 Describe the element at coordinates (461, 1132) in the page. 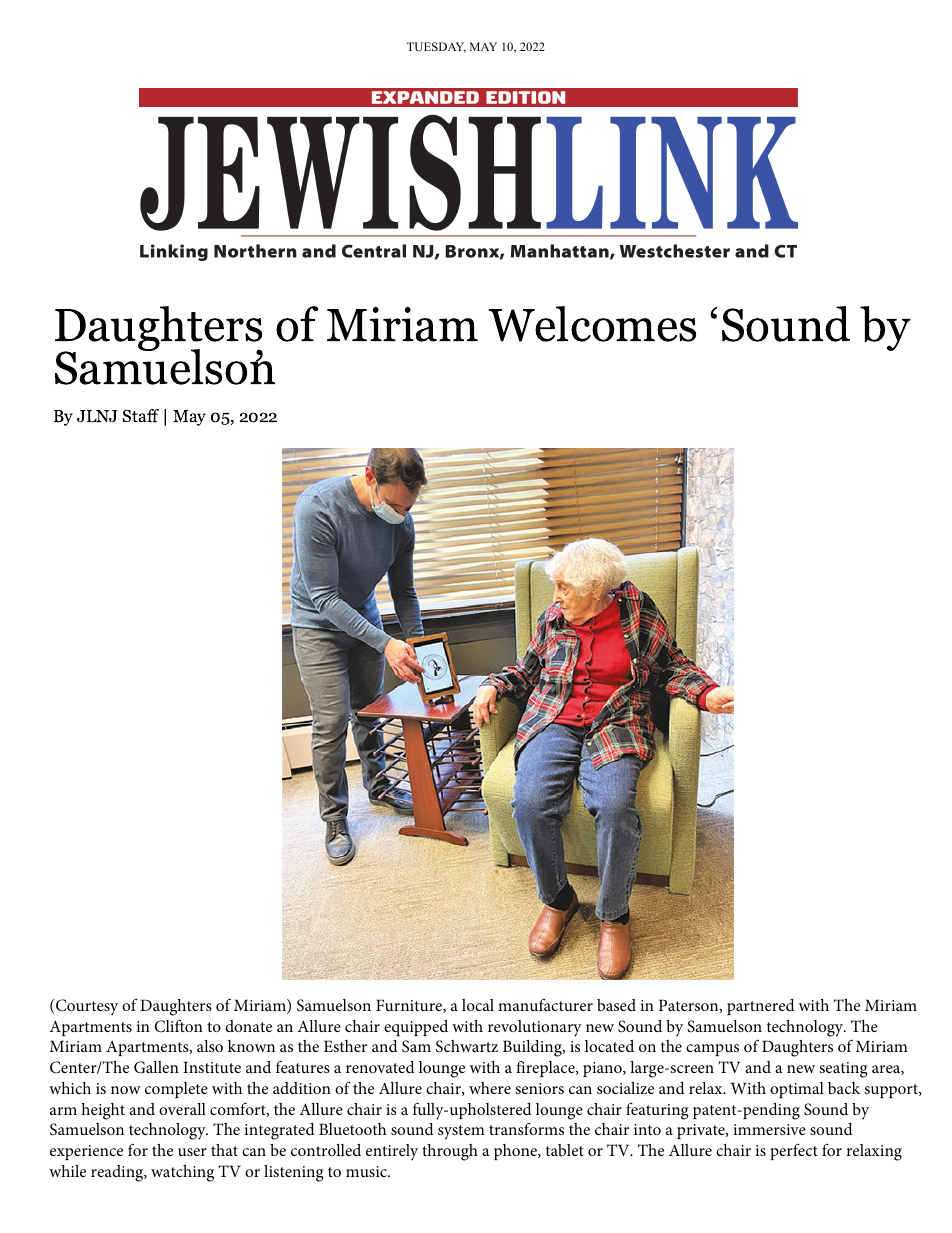

I see `system` at that location.
